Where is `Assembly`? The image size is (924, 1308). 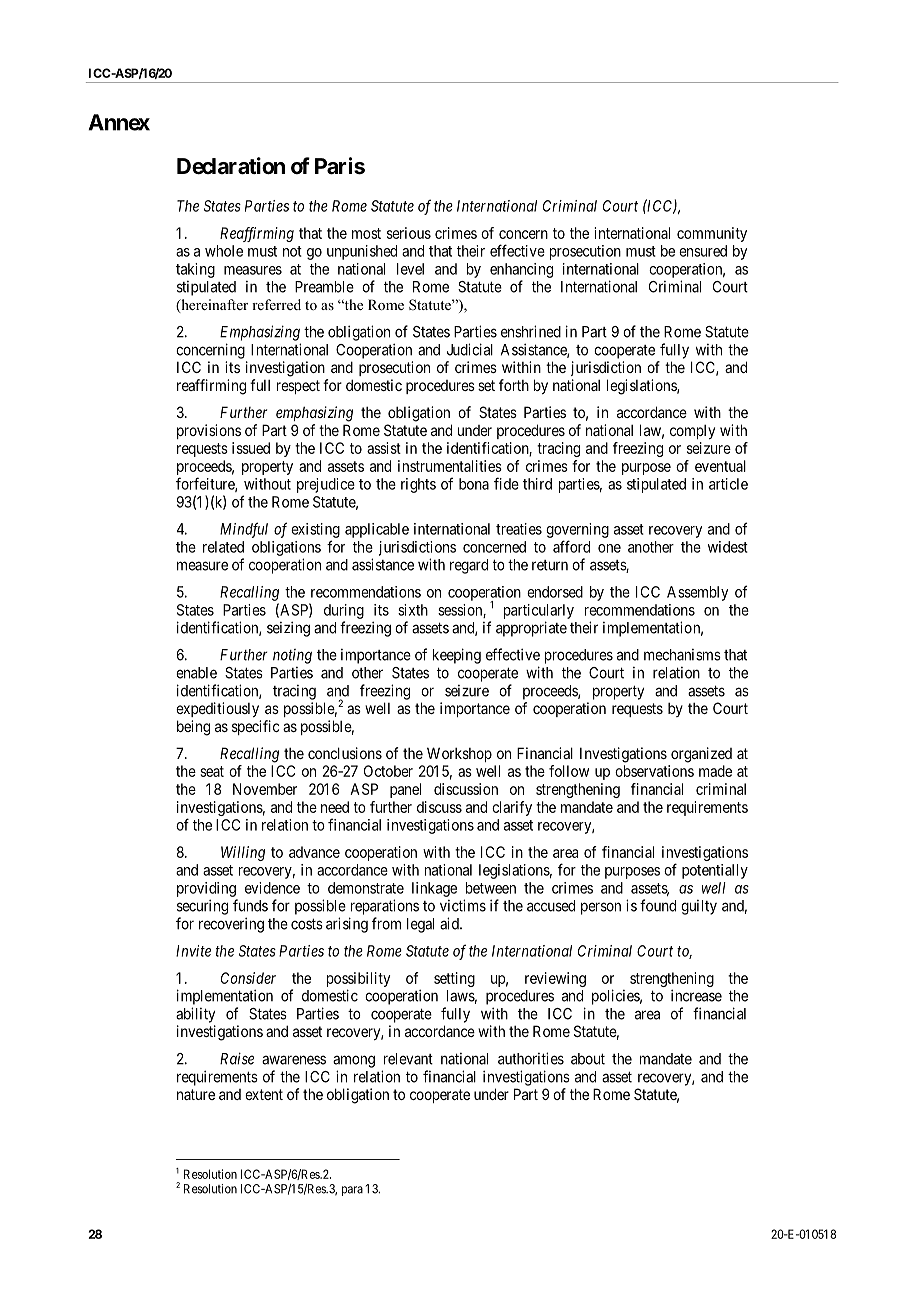
Assembly is located at coordinates (697, 593).
